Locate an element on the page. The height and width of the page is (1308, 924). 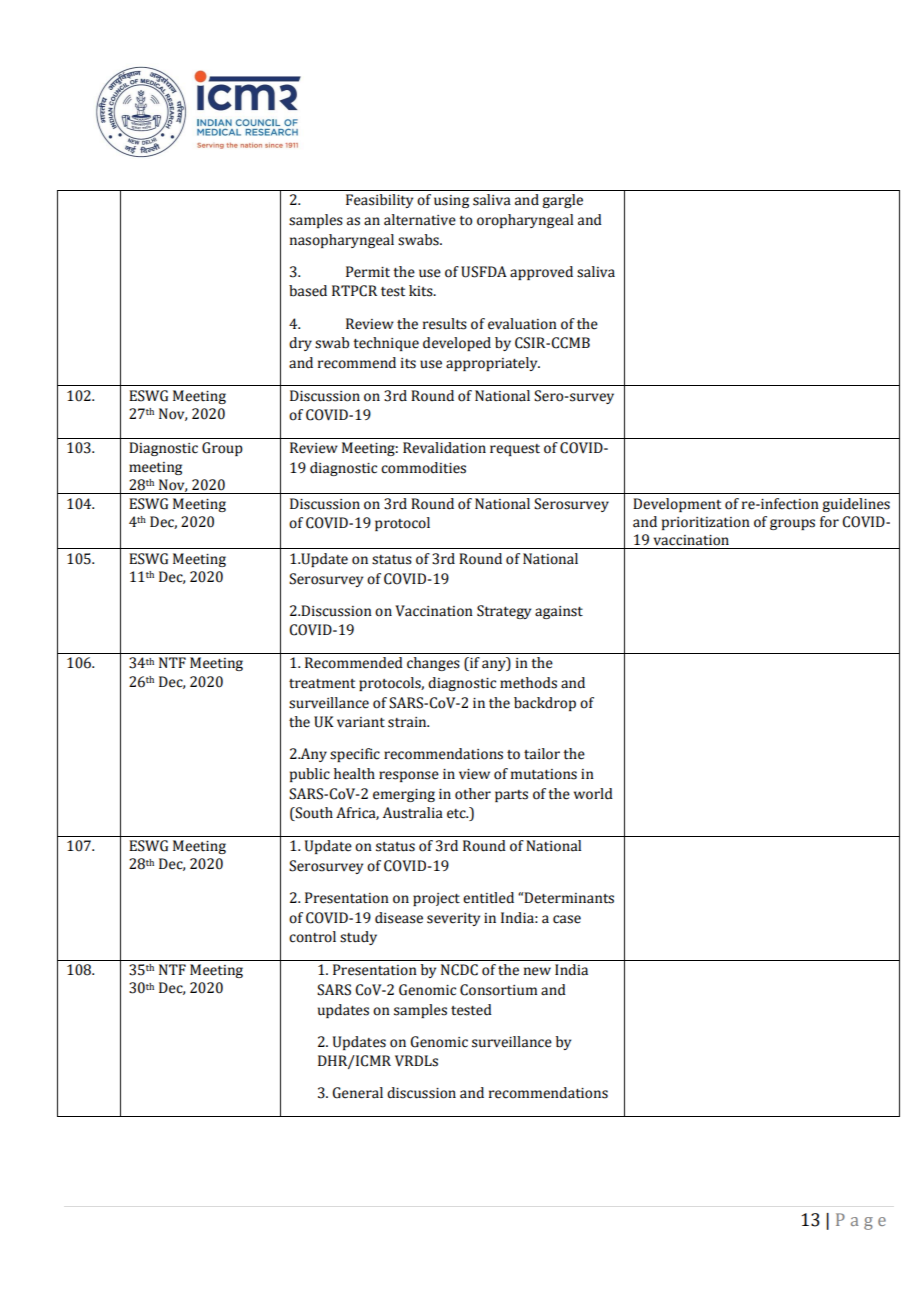
guidelines is located at coordinates (856, 505).
